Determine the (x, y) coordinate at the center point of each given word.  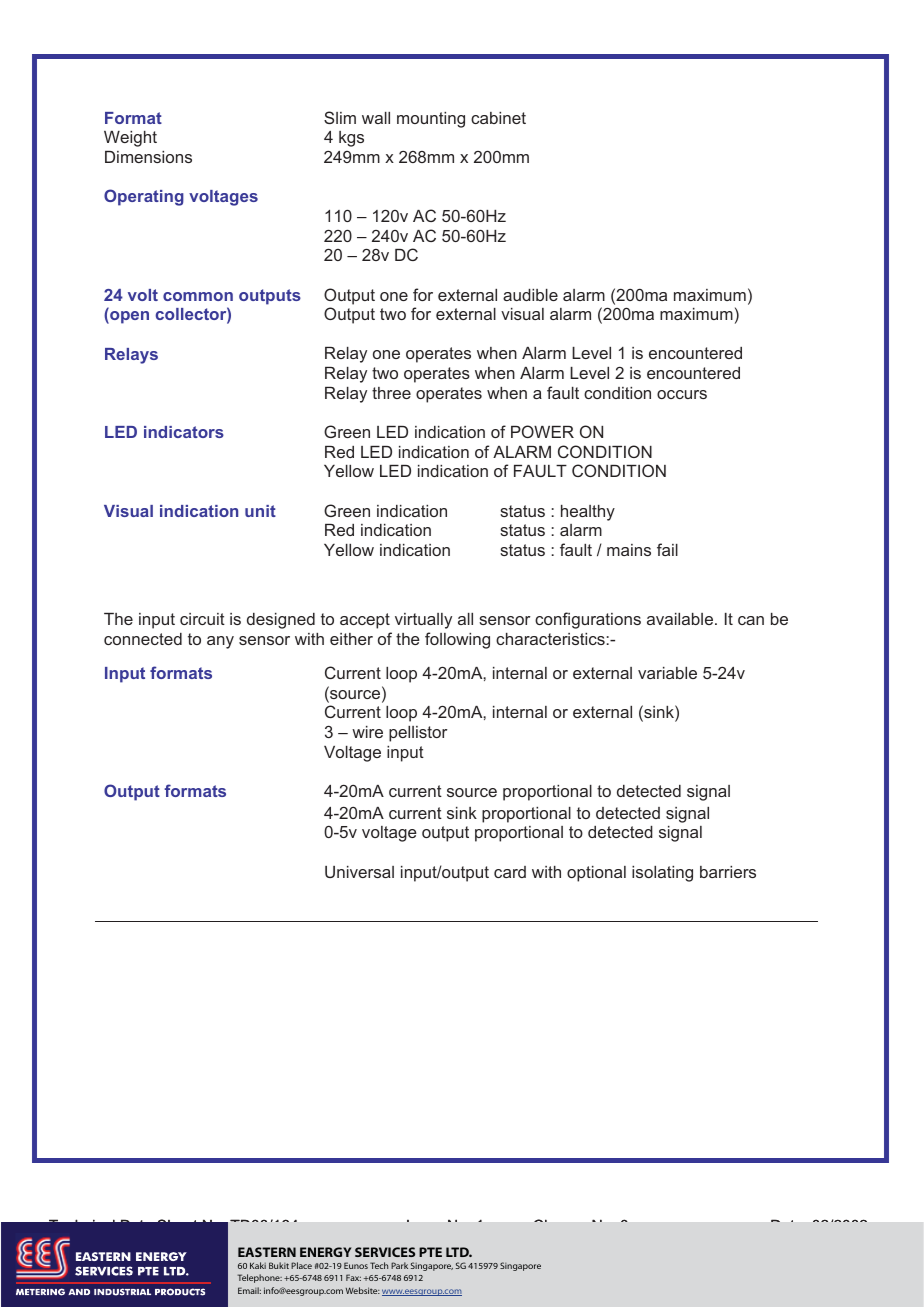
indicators (184, 432)
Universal (359, 872)
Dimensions (148, 157)
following (457, 640)
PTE (430, 1252)
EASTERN (267, 1252)
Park (399, 1265)
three (391, 393)
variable (667, 673)
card (510, 872)
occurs (682, 394)
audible (530, 295)
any (220, 642)
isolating (662, 874)
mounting (431, 120)
